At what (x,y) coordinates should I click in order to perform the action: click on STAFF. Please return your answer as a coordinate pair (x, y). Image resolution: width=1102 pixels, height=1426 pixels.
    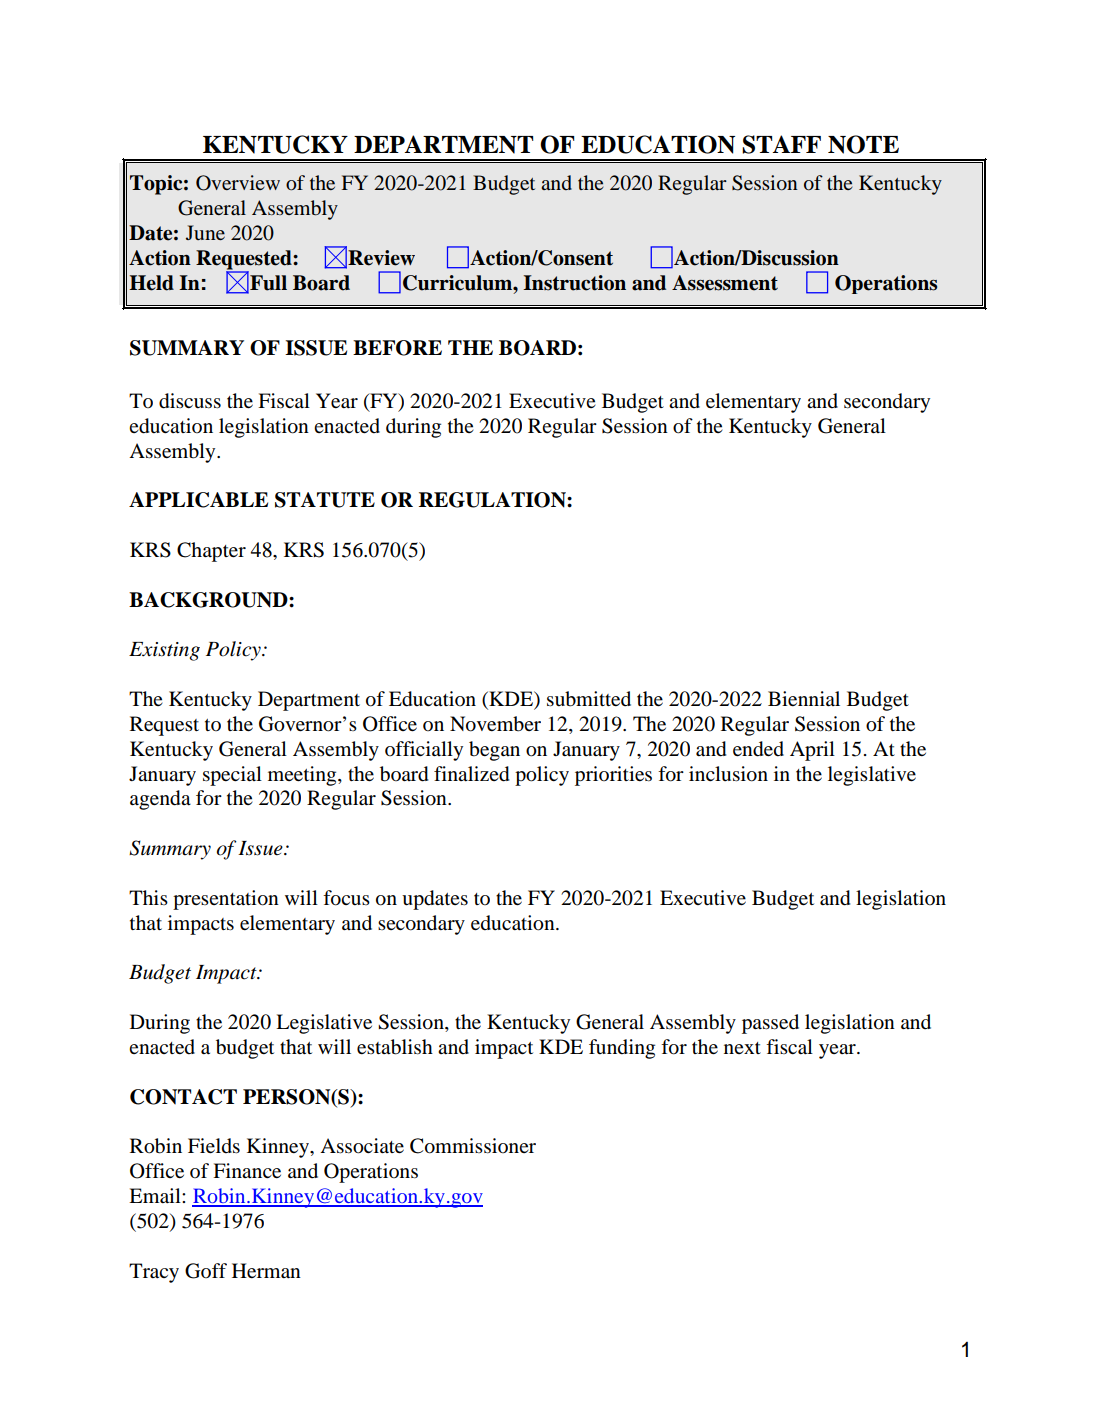
    Looking at the image, I should click on (781, 144).
